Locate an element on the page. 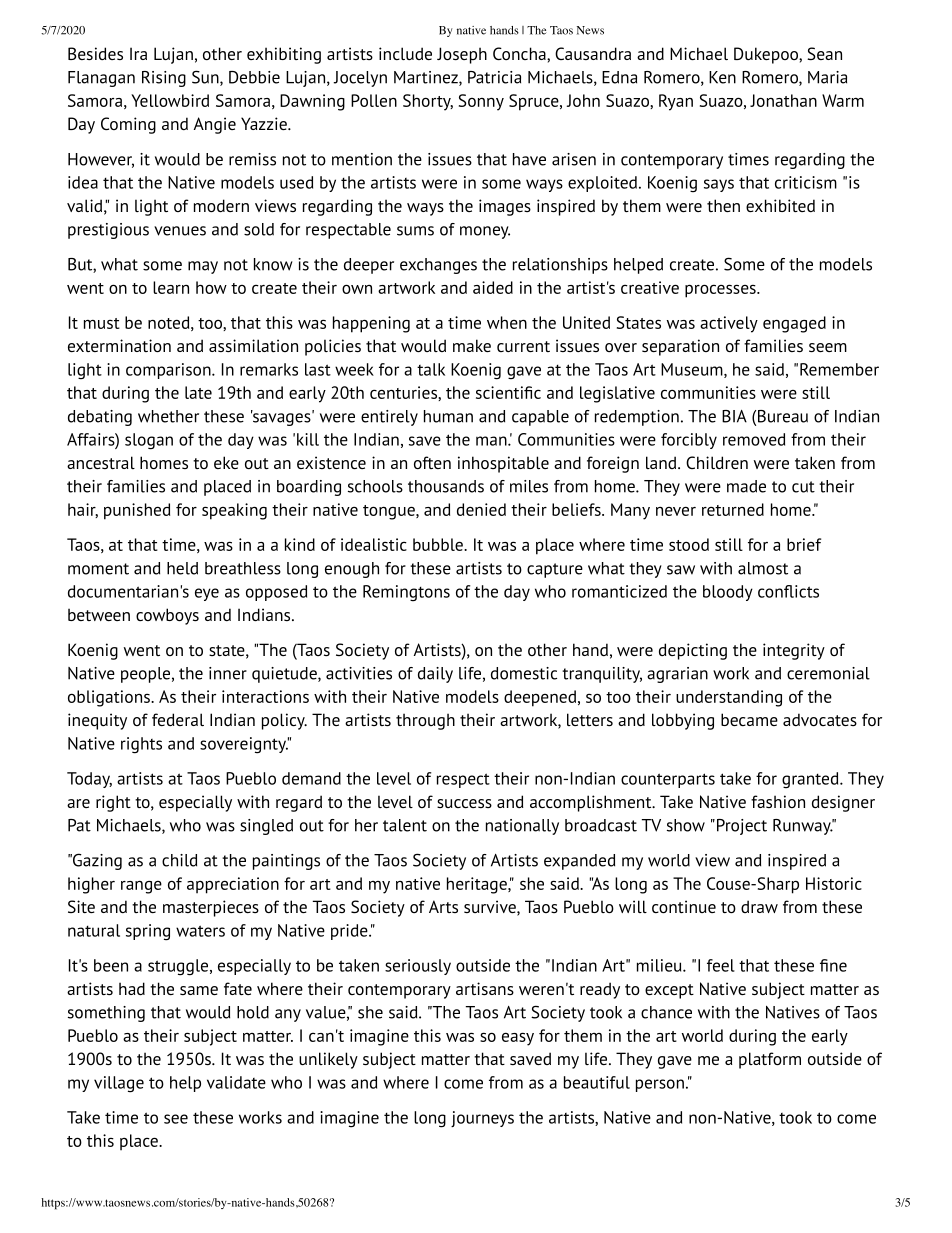  Rising is located at coordinates (164, 79).
